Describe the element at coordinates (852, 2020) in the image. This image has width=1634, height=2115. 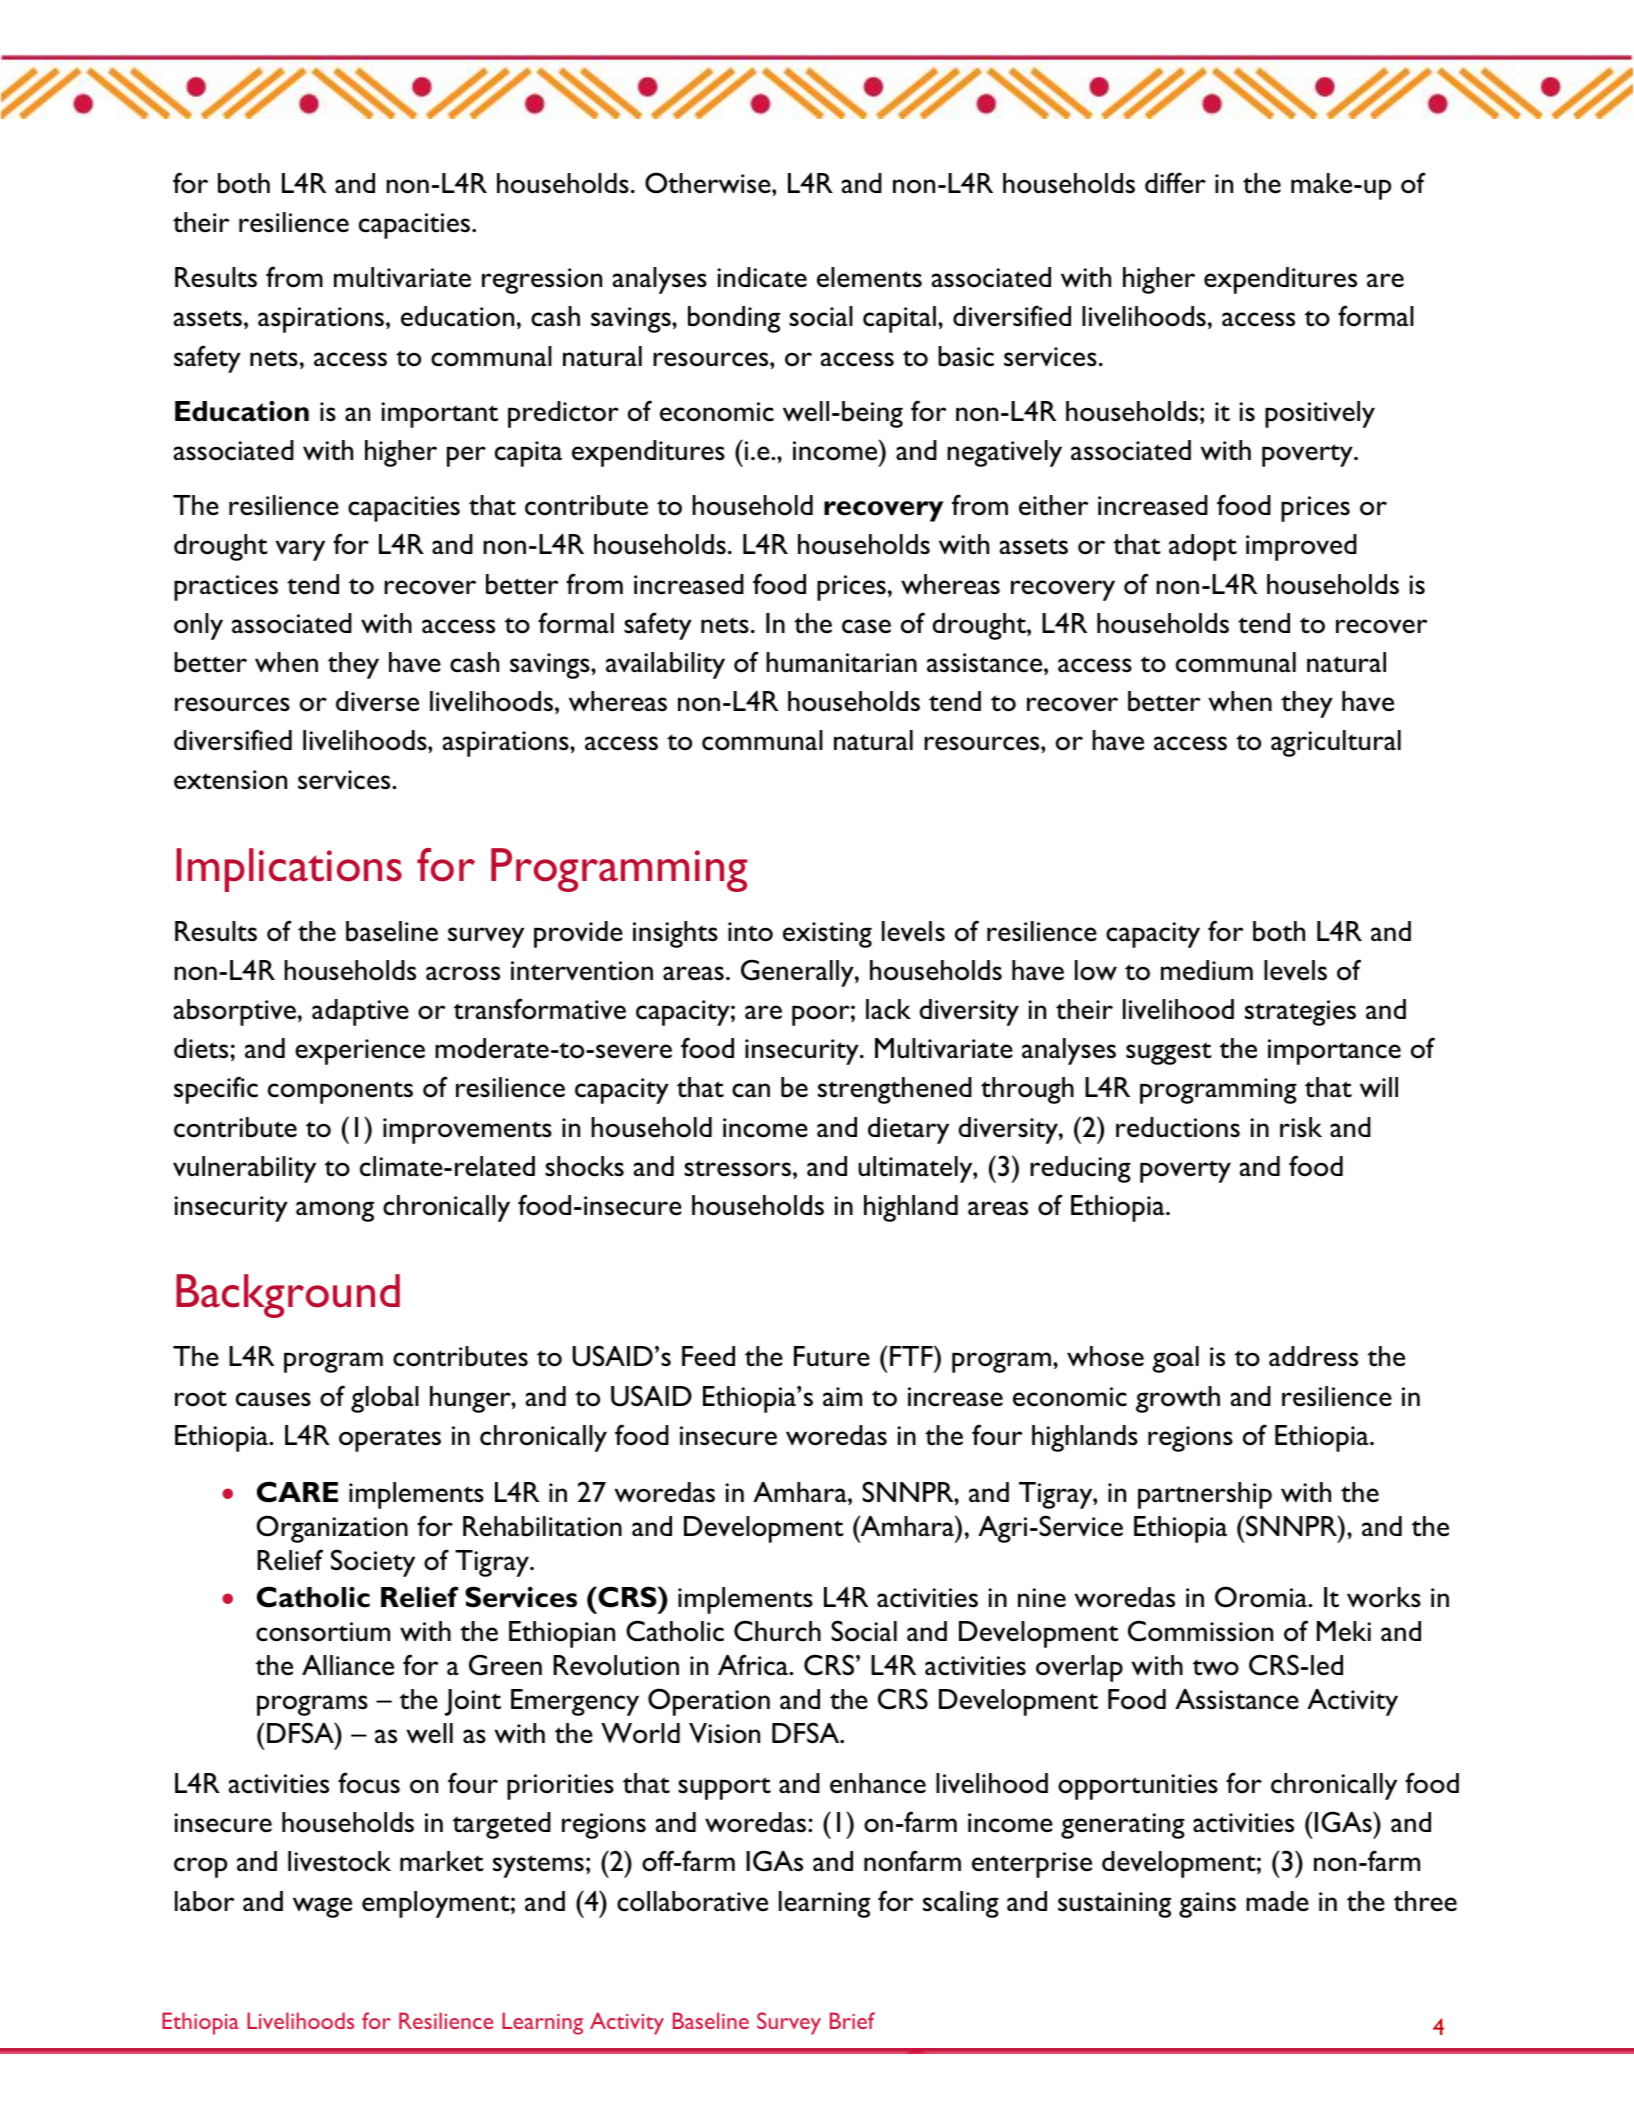
I see `Brief` at that location.
